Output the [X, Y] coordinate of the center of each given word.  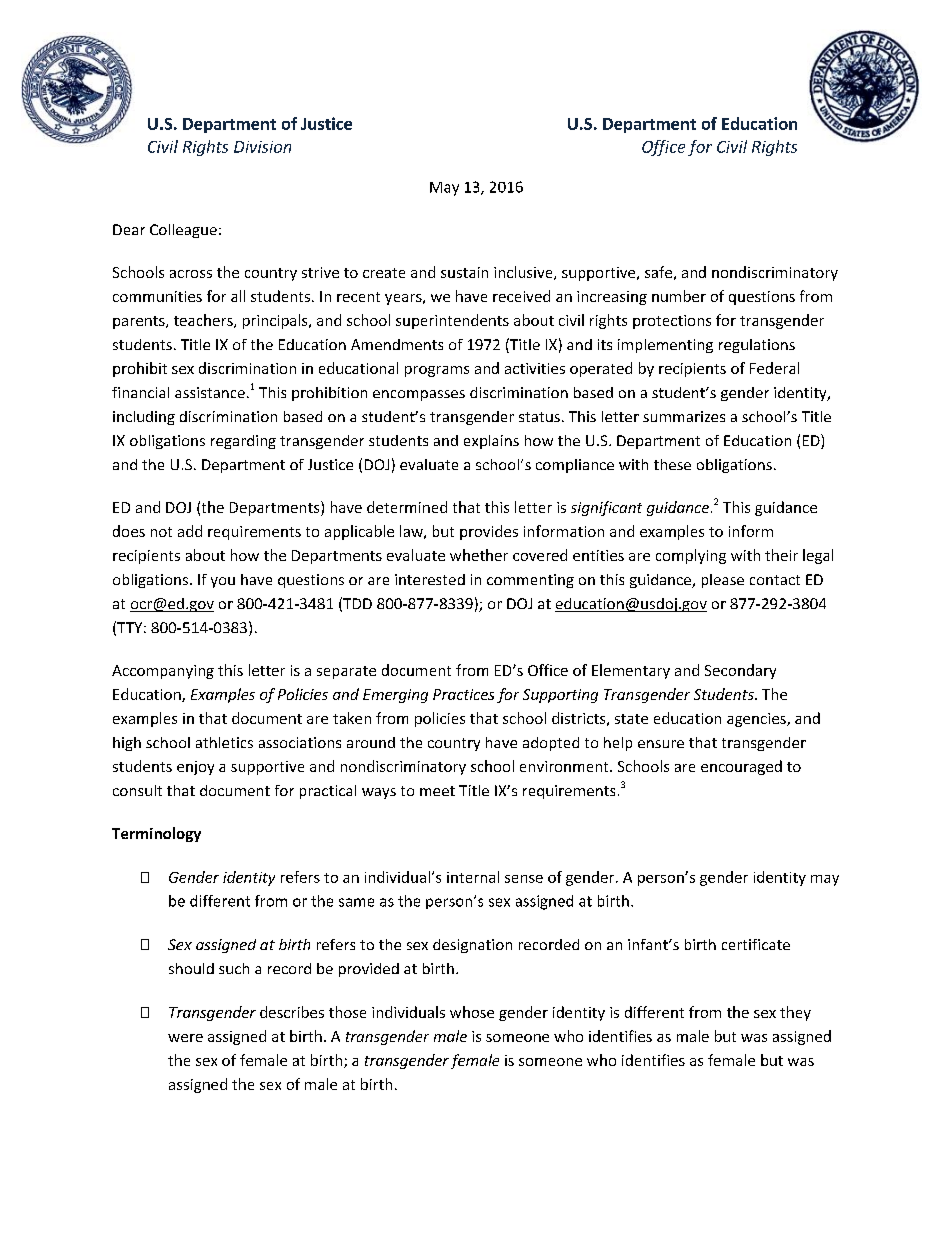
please [723, 581]
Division [262, 147]
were [185, 1038]
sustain [464, 272]
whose [472, 1012]
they [795, 1013]
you [223, 582]
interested [430, 579]
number [679, 296]
